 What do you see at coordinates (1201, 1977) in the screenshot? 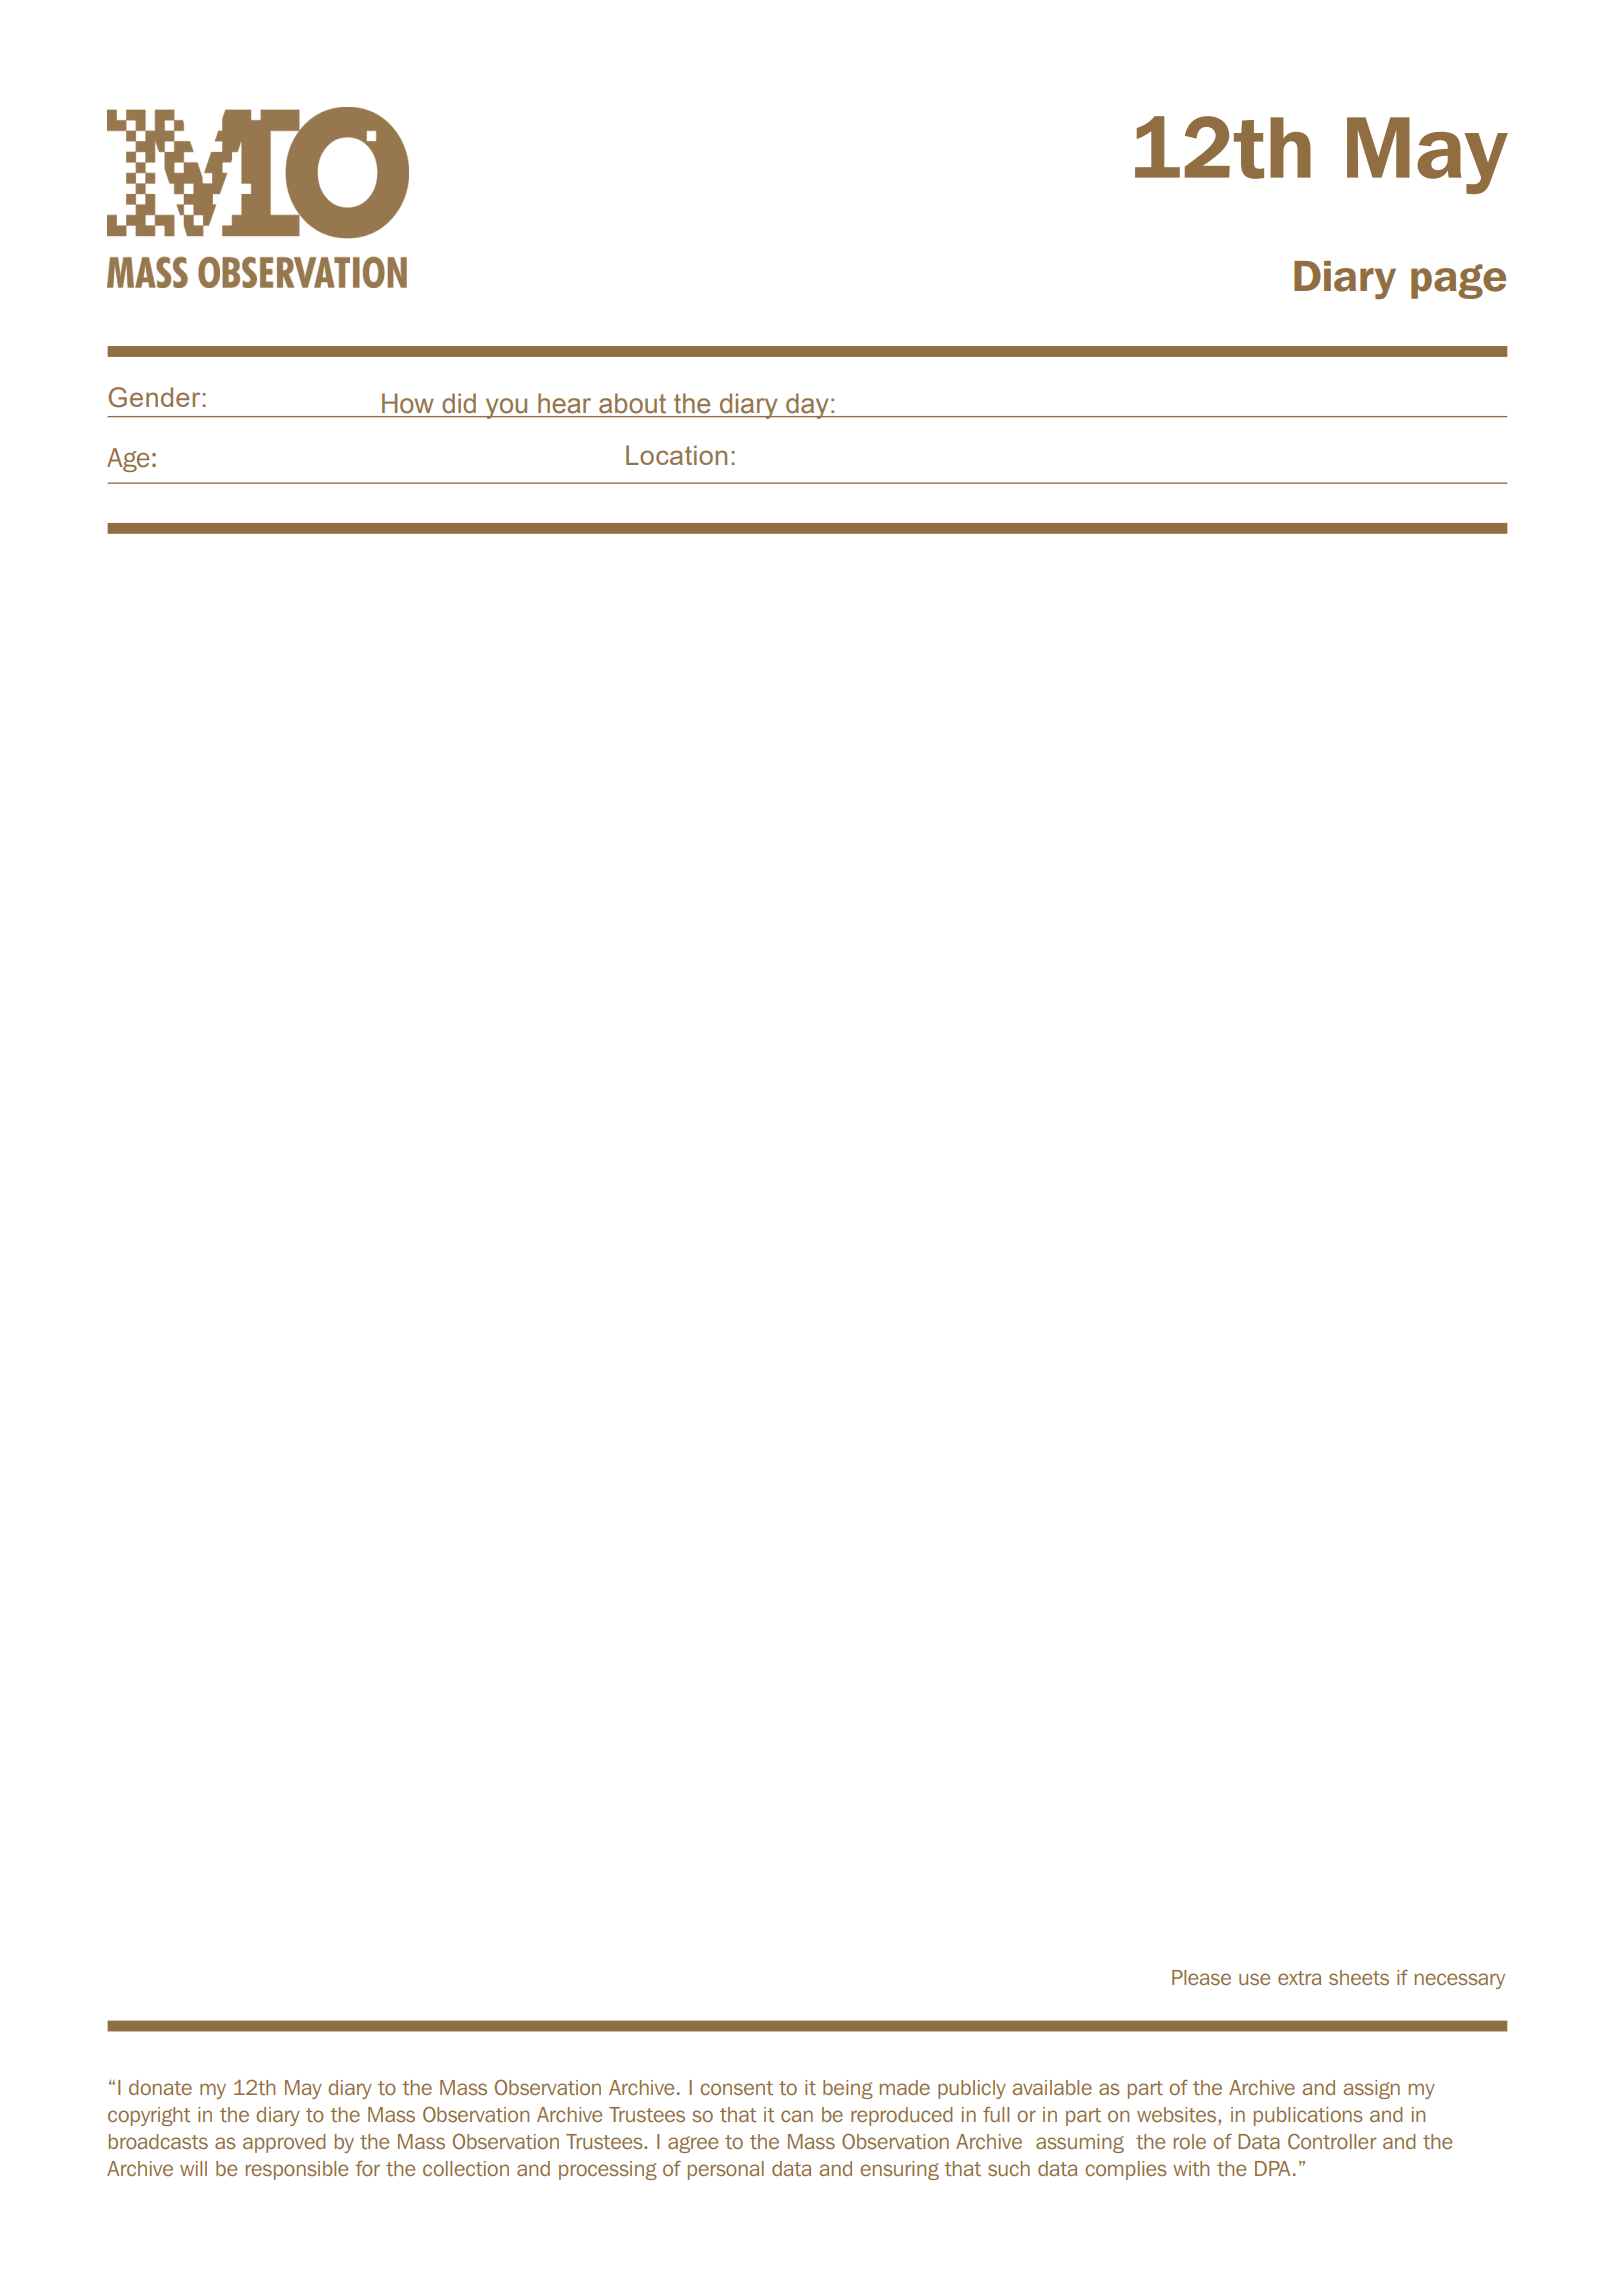
I see `Please` at bounding box center [1201, 1977].
